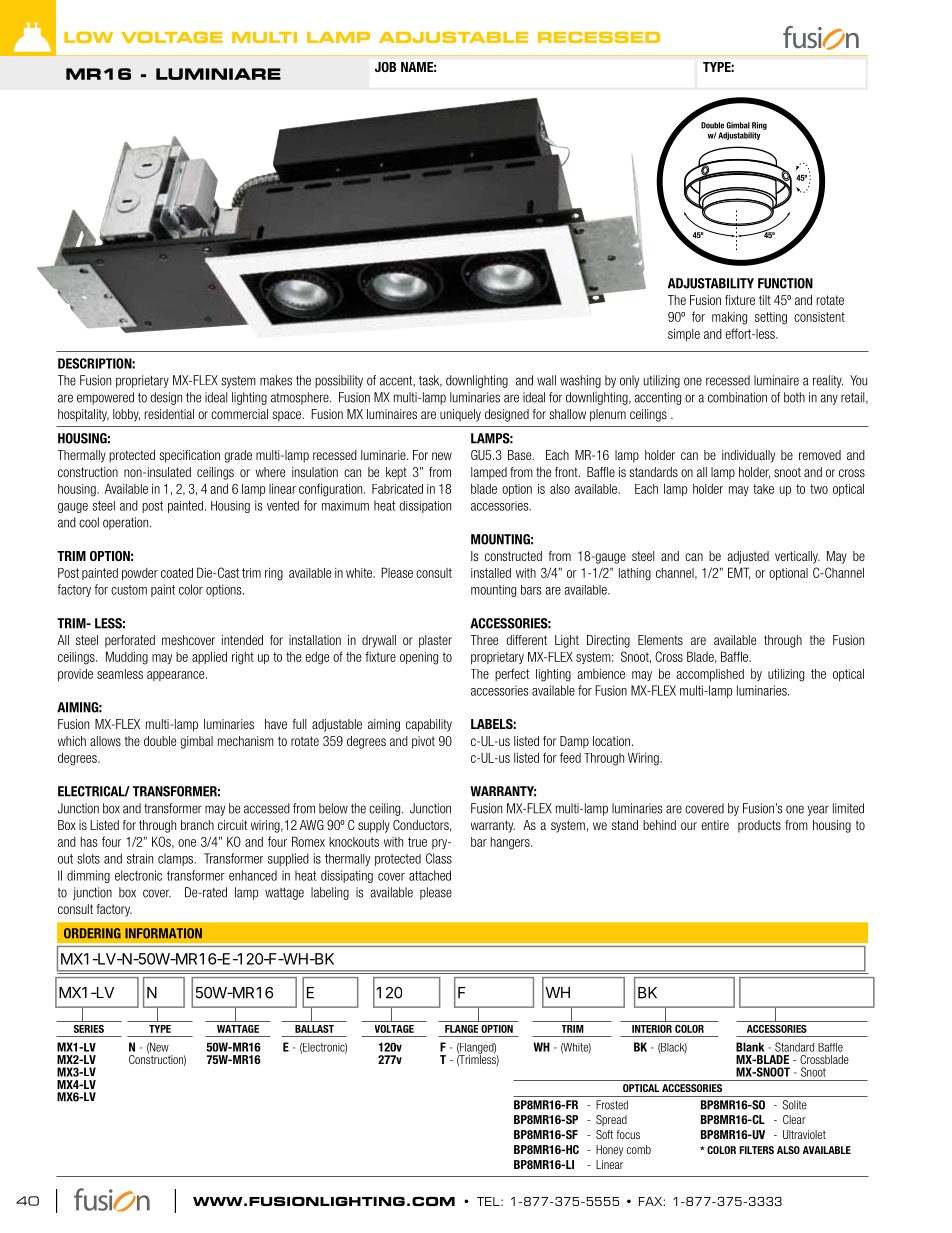 Image resolution: width=952 pixels, height=1233 pixels. What do you see at coordinates (423, 742) in the screenshot?
I see `pivot` at bounding box center [423, 742].
